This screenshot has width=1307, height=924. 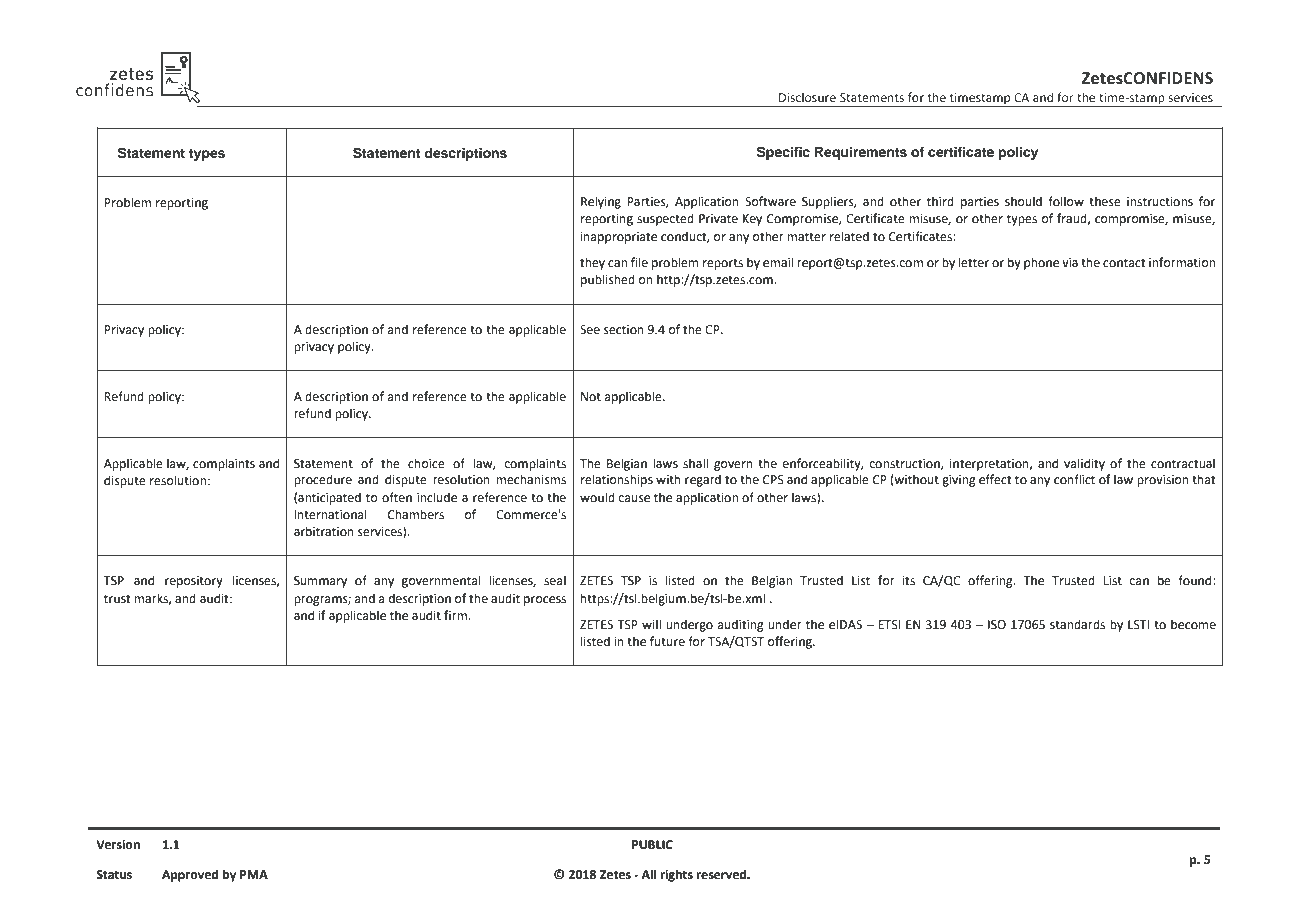 What do you see at coordinates (194, 582) in the screenshot?
I see `repository` at bounding box center [194, 582].
